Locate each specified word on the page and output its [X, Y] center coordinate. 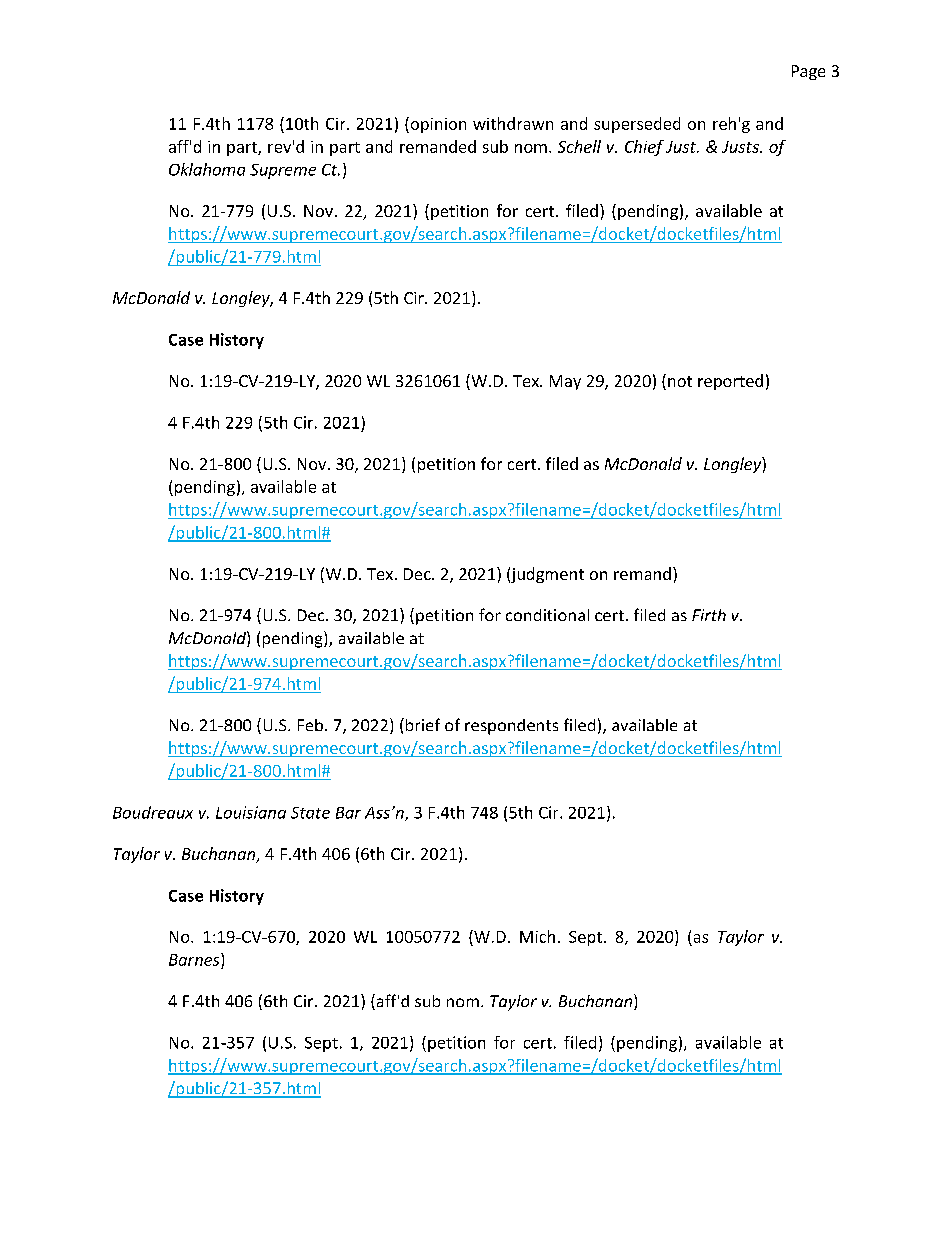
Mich [537, 936]
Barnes [195, 959]
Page [808, 72]
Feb [310, 725]
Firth [709, 615]
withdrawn [513, 123]
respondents [511, 727]
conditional [547, 615]
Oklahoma [207, 169]
